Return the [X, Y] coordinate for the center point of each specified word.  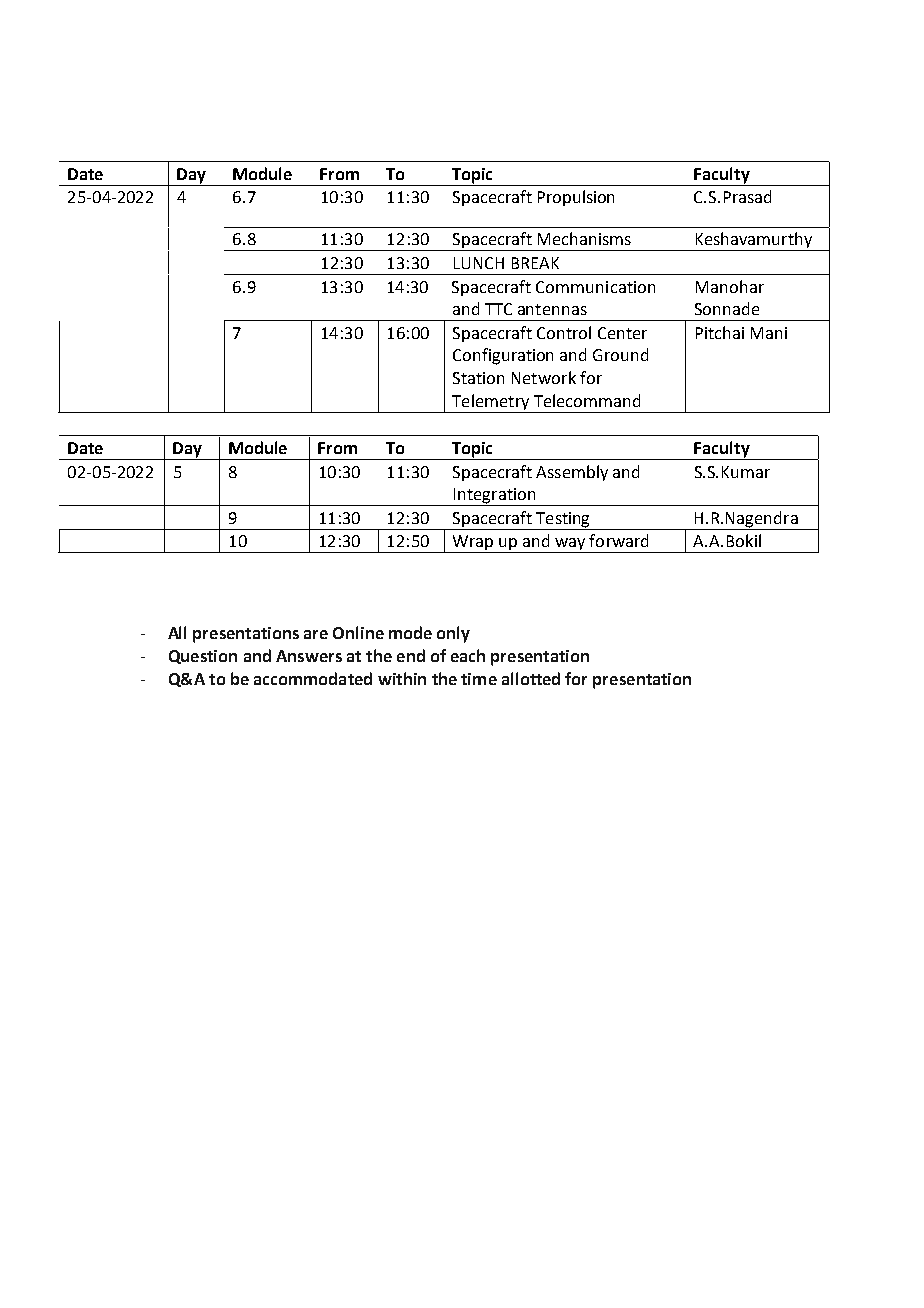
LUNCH [479, 263]
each [468, 655]
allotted [531, 678]
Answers [309, 656]
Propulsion [576, 198]
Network [544, 377]
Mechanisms [584, 238]
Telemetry [491, 403]
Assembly [572, 473]
